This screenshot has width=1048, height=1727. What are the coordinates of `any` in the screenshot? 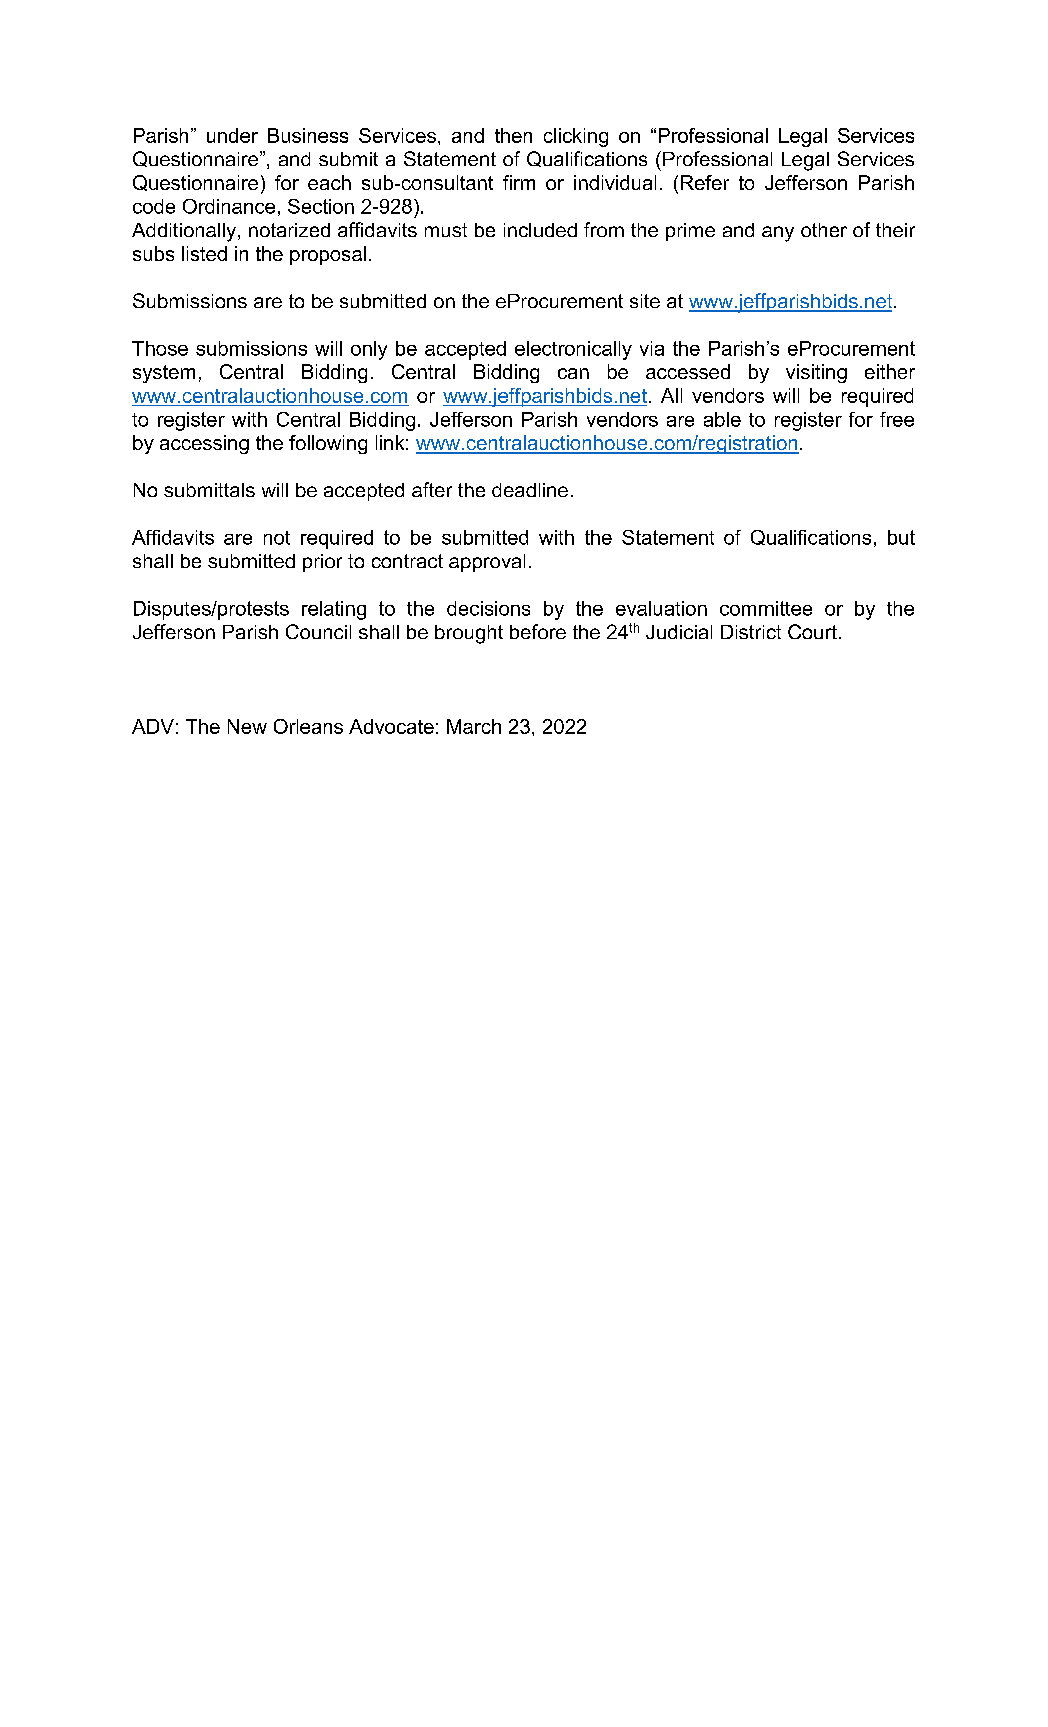 It's located at (778, 234).
